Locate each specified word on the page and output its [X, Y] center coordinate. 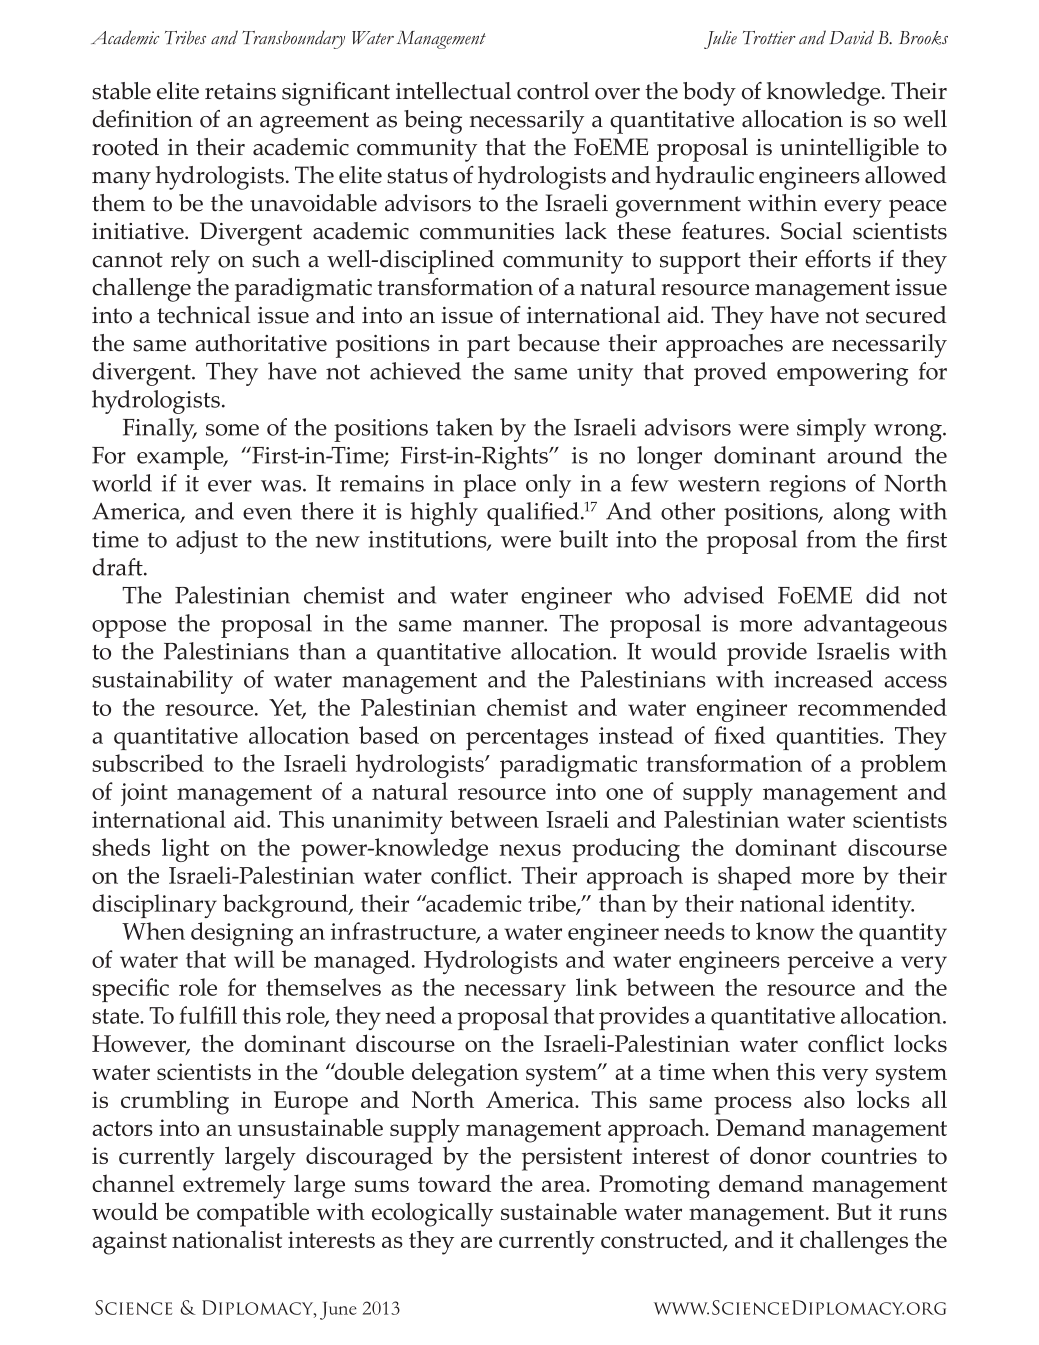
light [185, 850]
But [854, 1211]
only [548, 486]
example [181, 458]
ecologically [432, 1214]
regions [807, 486]
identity [873, 906]
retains [240, 91]
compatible [253, 1214]
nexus [530, 850]
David [851, 37]
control [553, 91]
